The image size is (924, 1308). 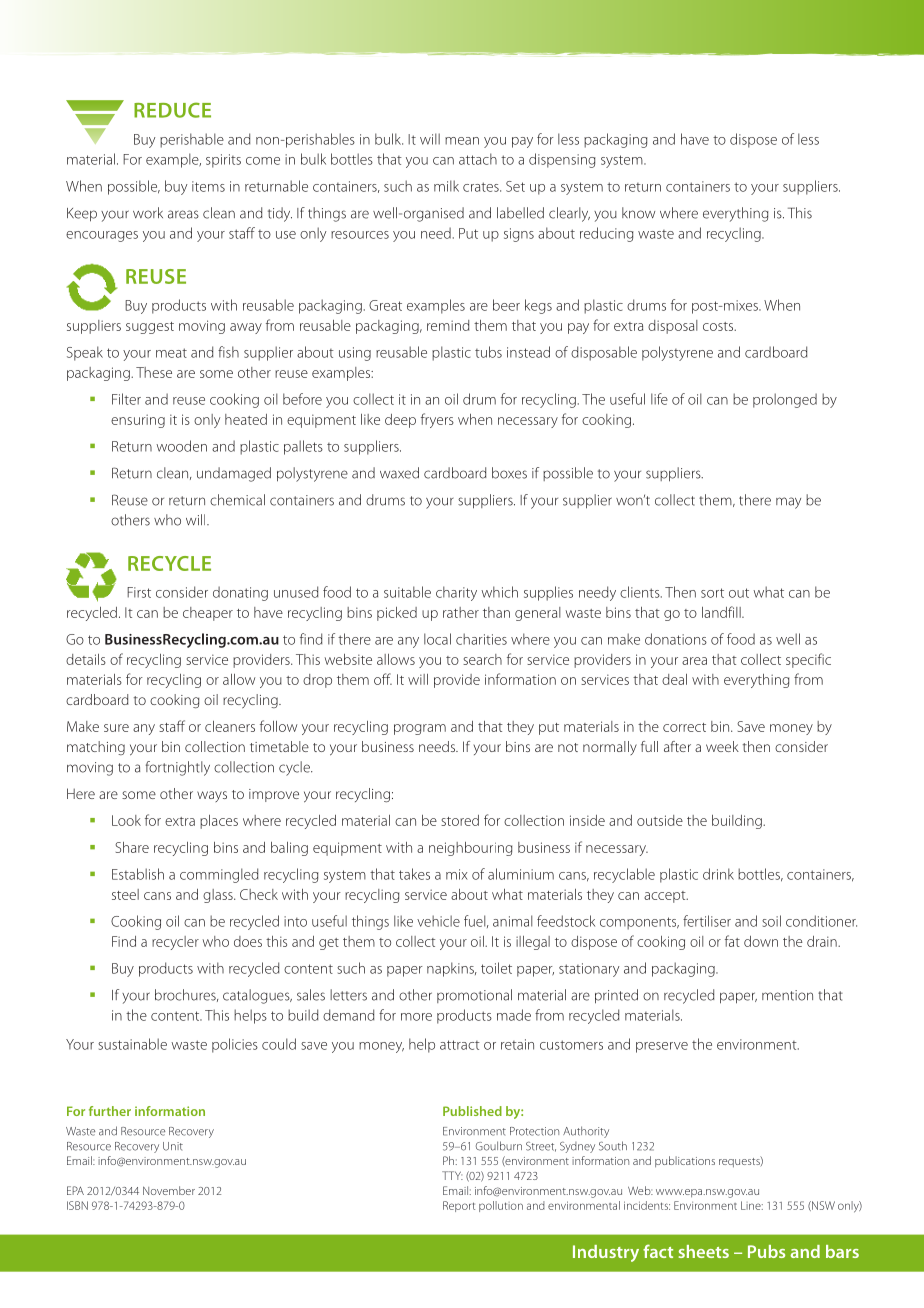 What do you see at coordinates (237, 500) in the image?
I see `chemical` at bounding box center [237, 500].
